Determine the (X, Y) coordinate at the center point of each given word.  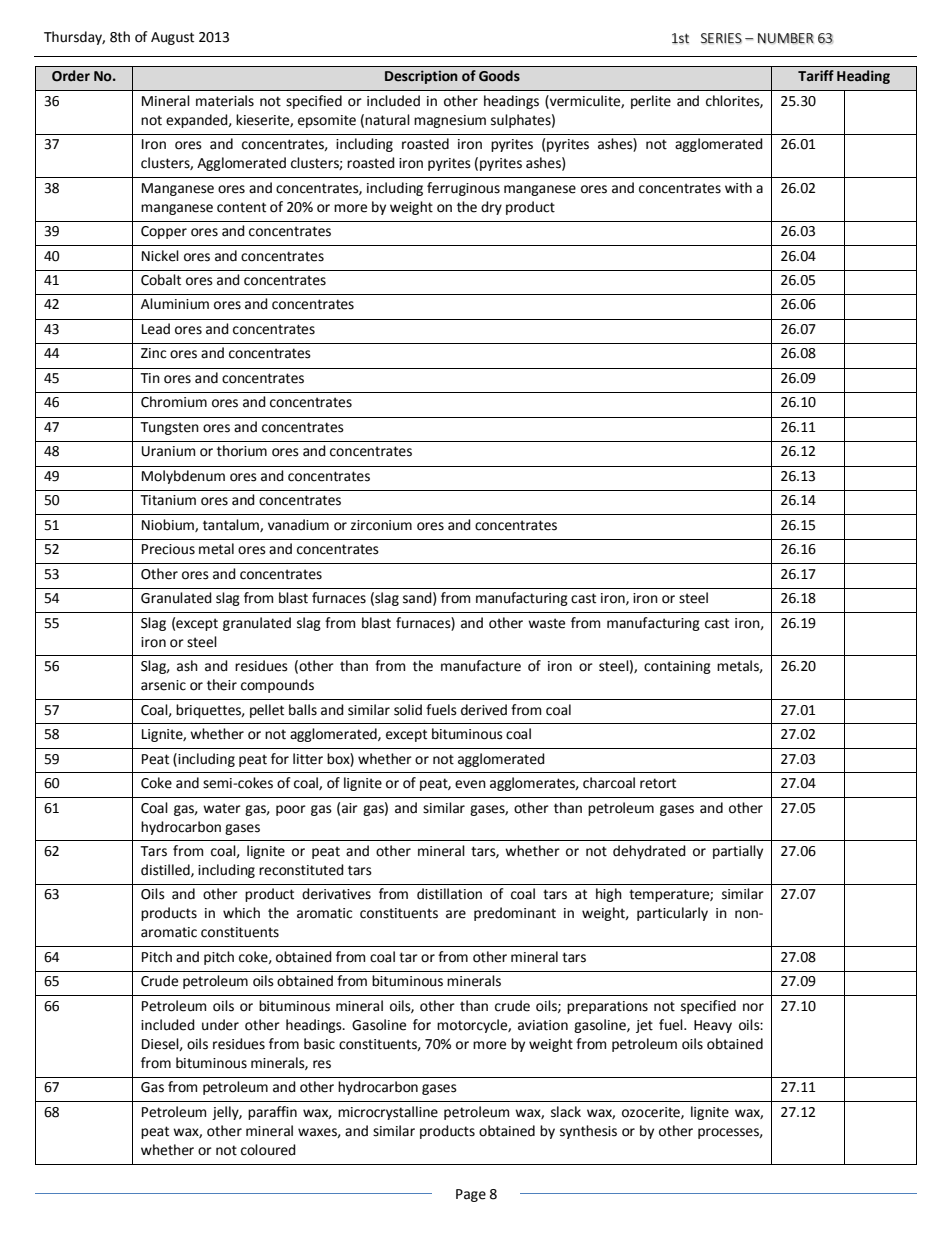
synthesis (588, 1132)
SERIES (721, 38)
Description (421, 77)
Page (471, 1195)
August (172, 38)
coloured (268, 1150)
